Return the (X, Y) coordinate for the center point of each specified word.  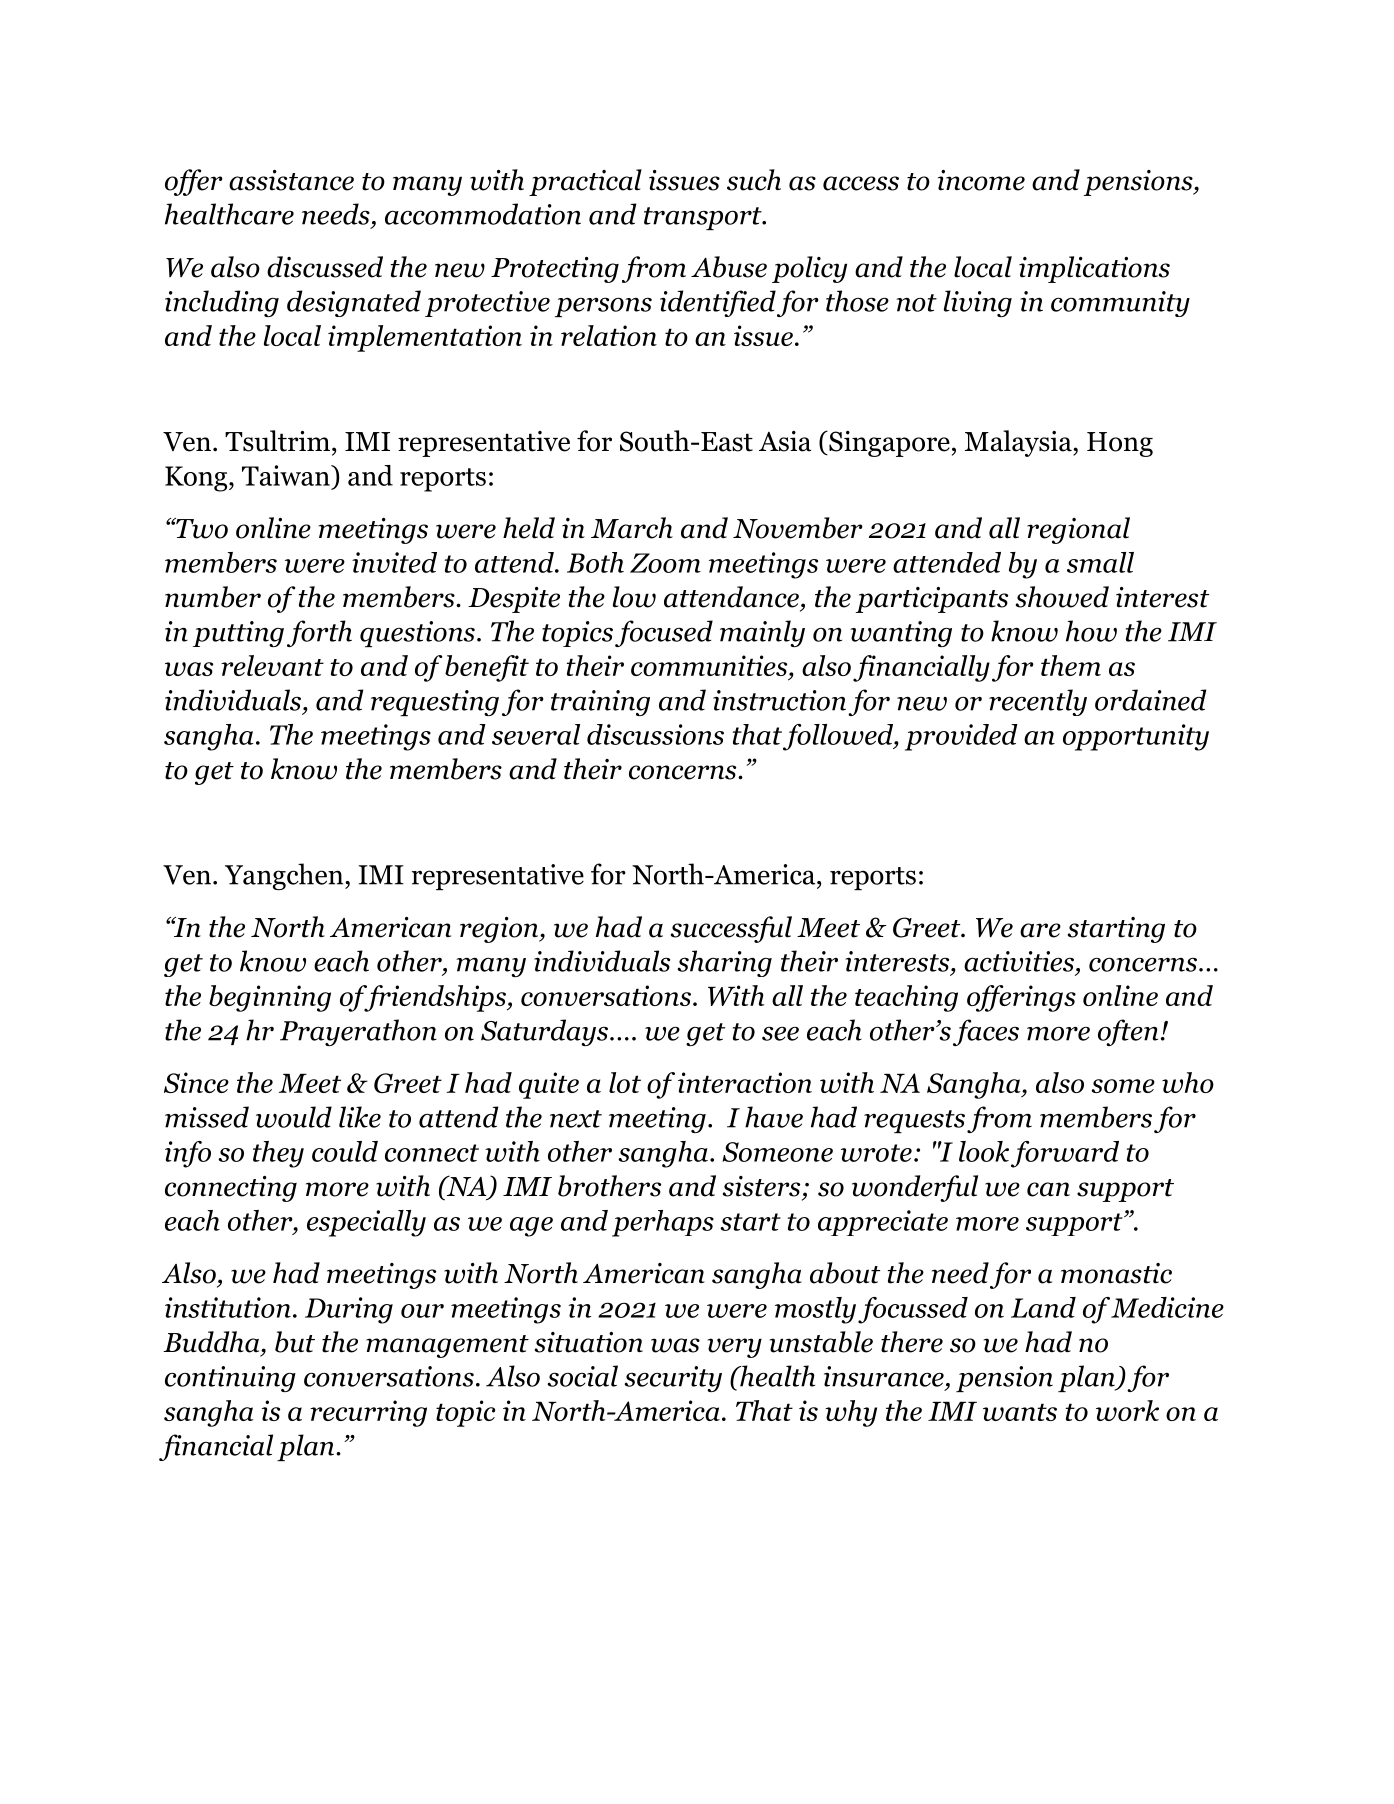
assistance (291, 180)
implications (1094, 269)
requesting (435, 703)
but (295, 1342)
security (673, 1379)
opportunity (1136, 737)
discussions (655, 734)
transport (704, 218)
